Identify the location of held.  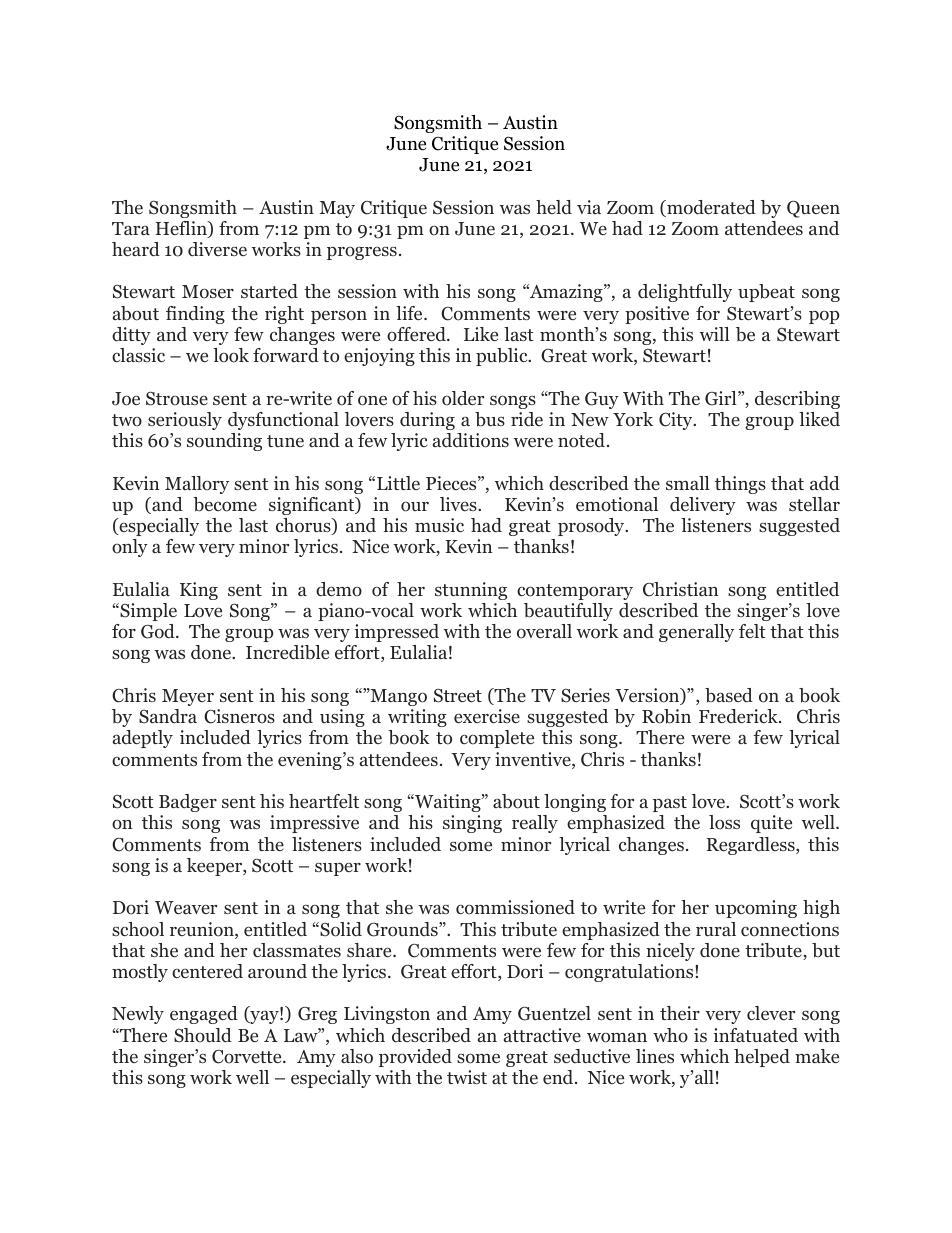
(554, 207).
